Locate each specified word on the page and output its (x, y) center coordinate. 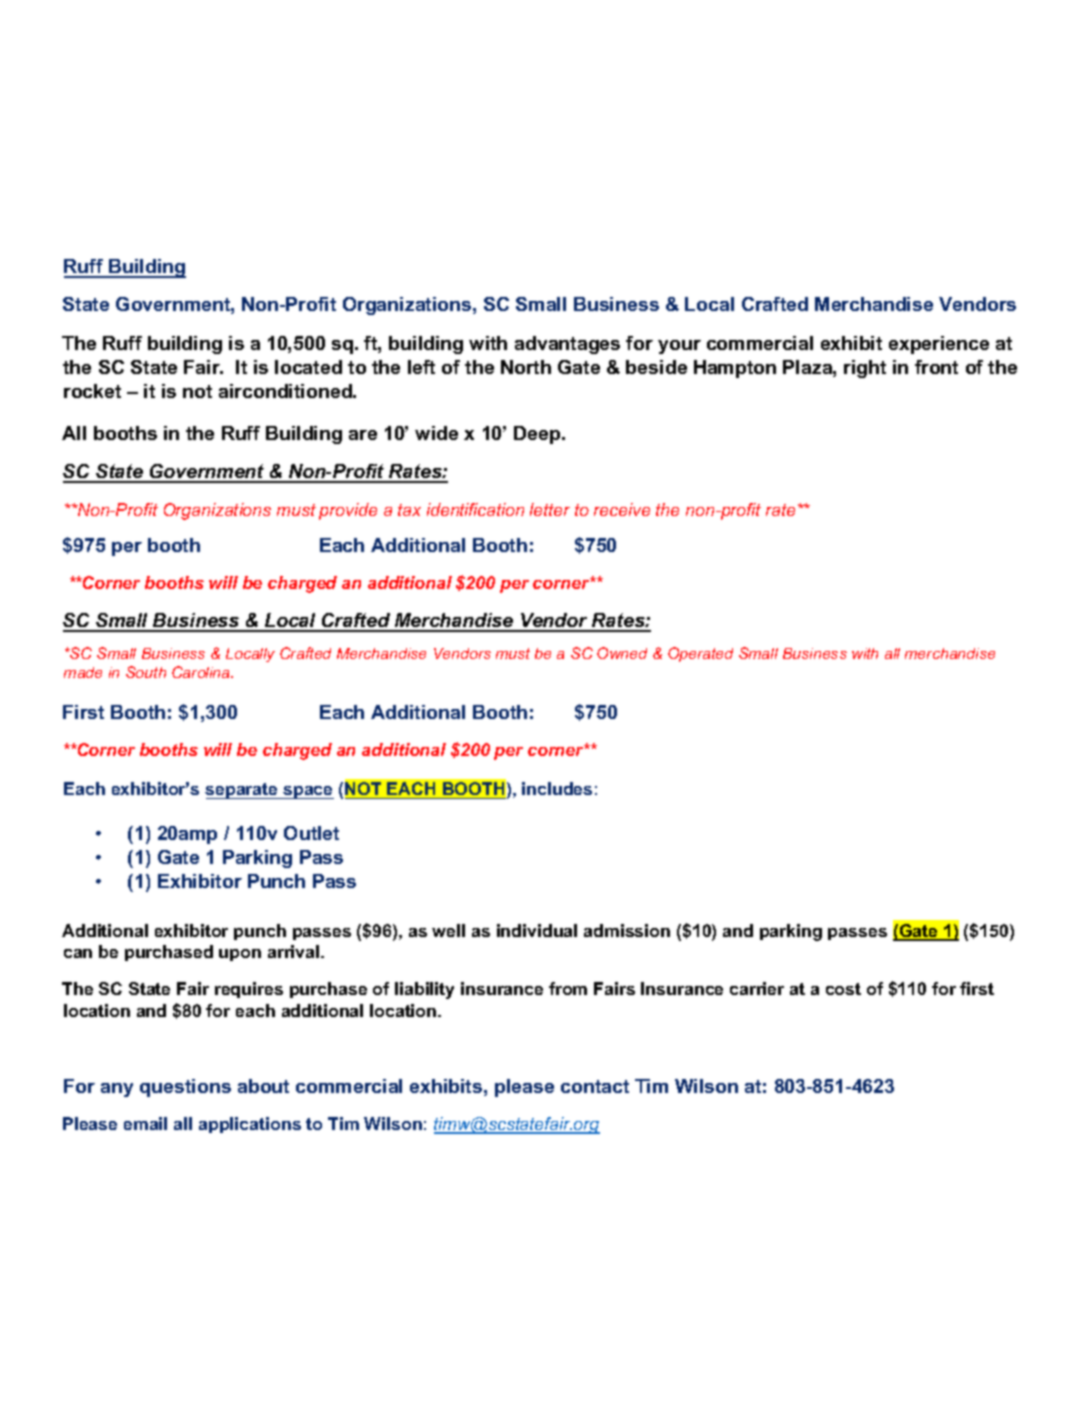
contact (595, 1086)
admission (627, 930)
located (308, 367)
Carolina (202, 672)
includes (557, 788)
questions (185, 1088)
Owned (622, 653)
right (865, 369)
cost (843, 989)
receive (622, 509)
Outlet (311, 833)
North (526, 367)
